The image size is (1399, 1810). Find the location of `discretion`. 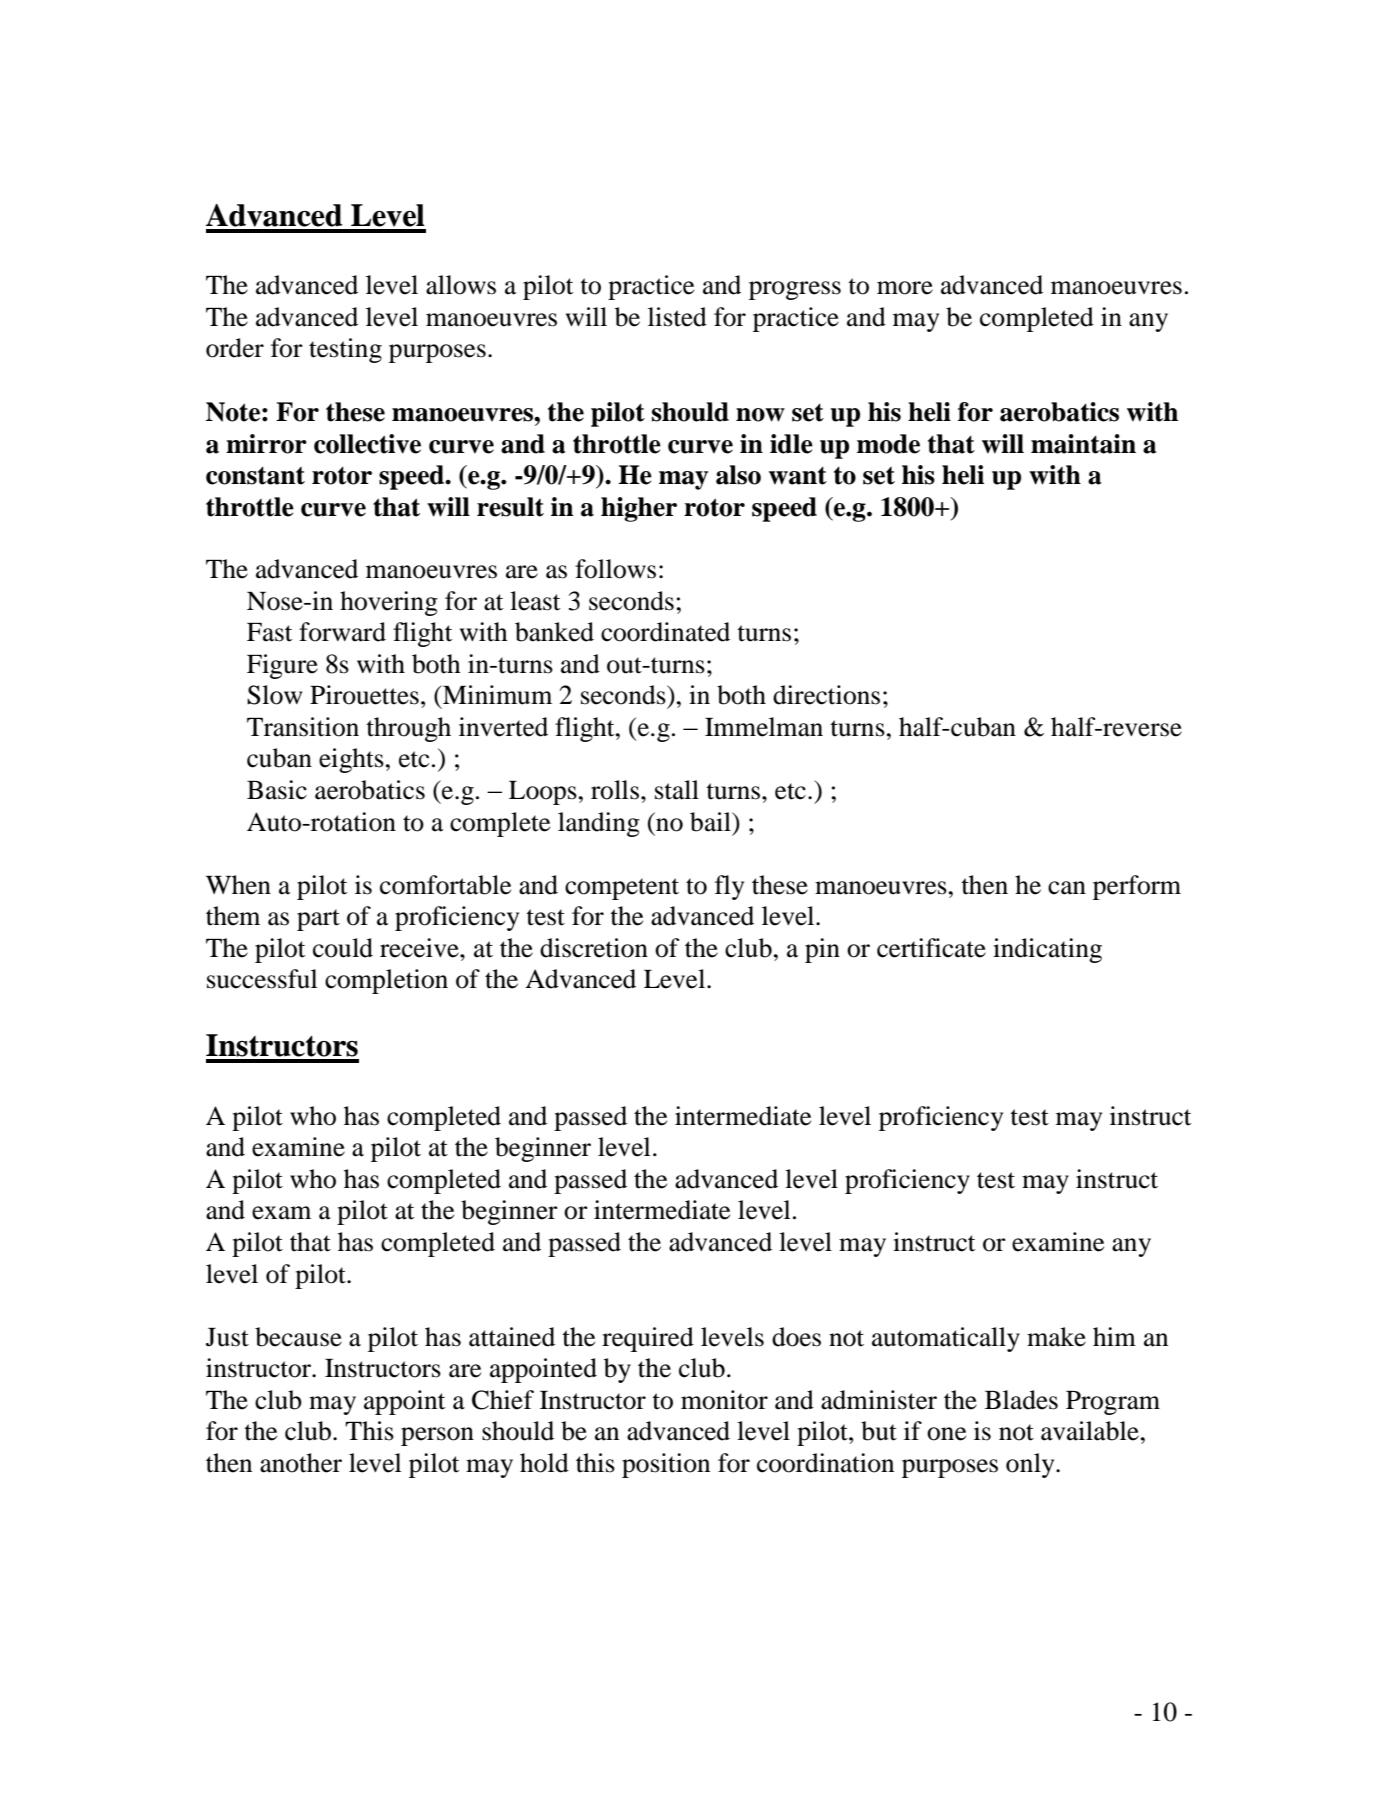

discretion is located at coordinates (594, 948).
